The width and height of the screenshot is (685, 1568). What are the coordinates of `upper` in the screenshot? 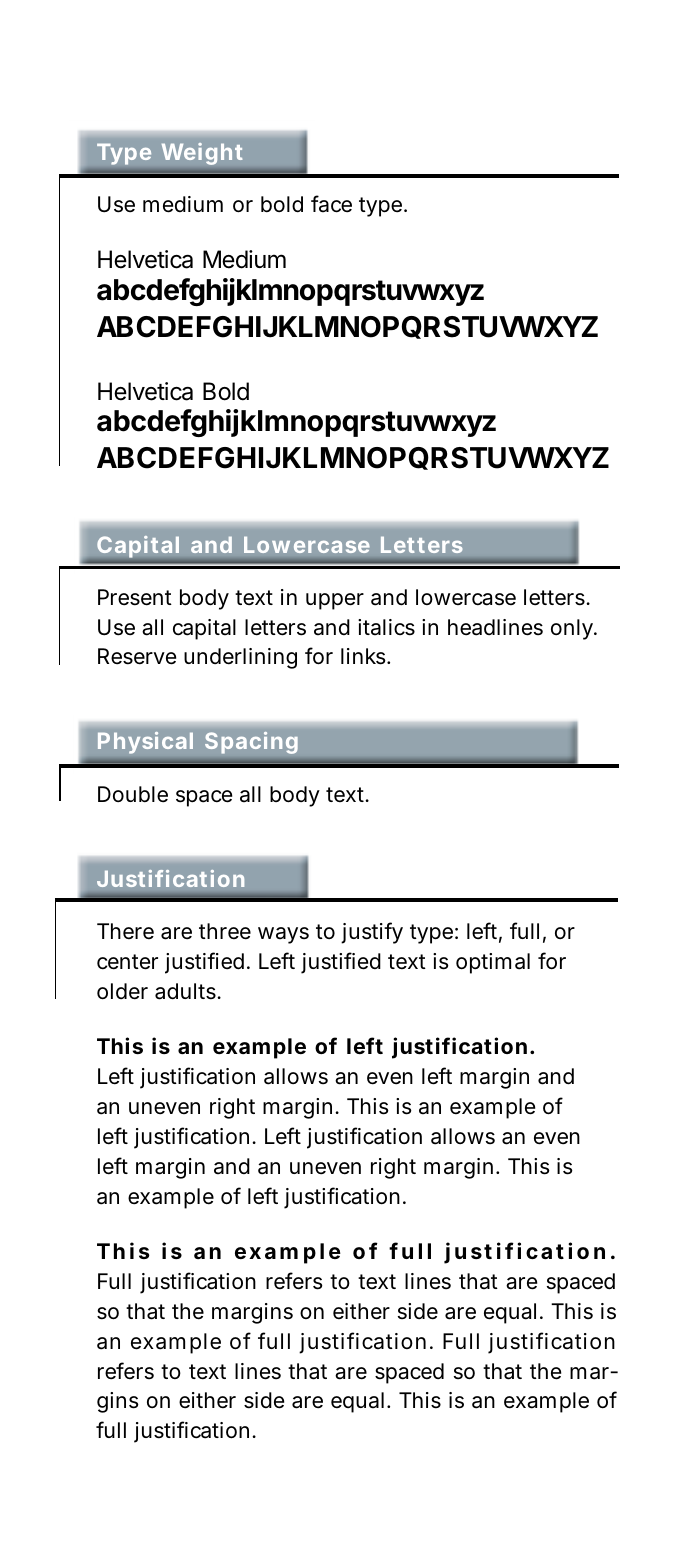 It's located at (335, 601).
